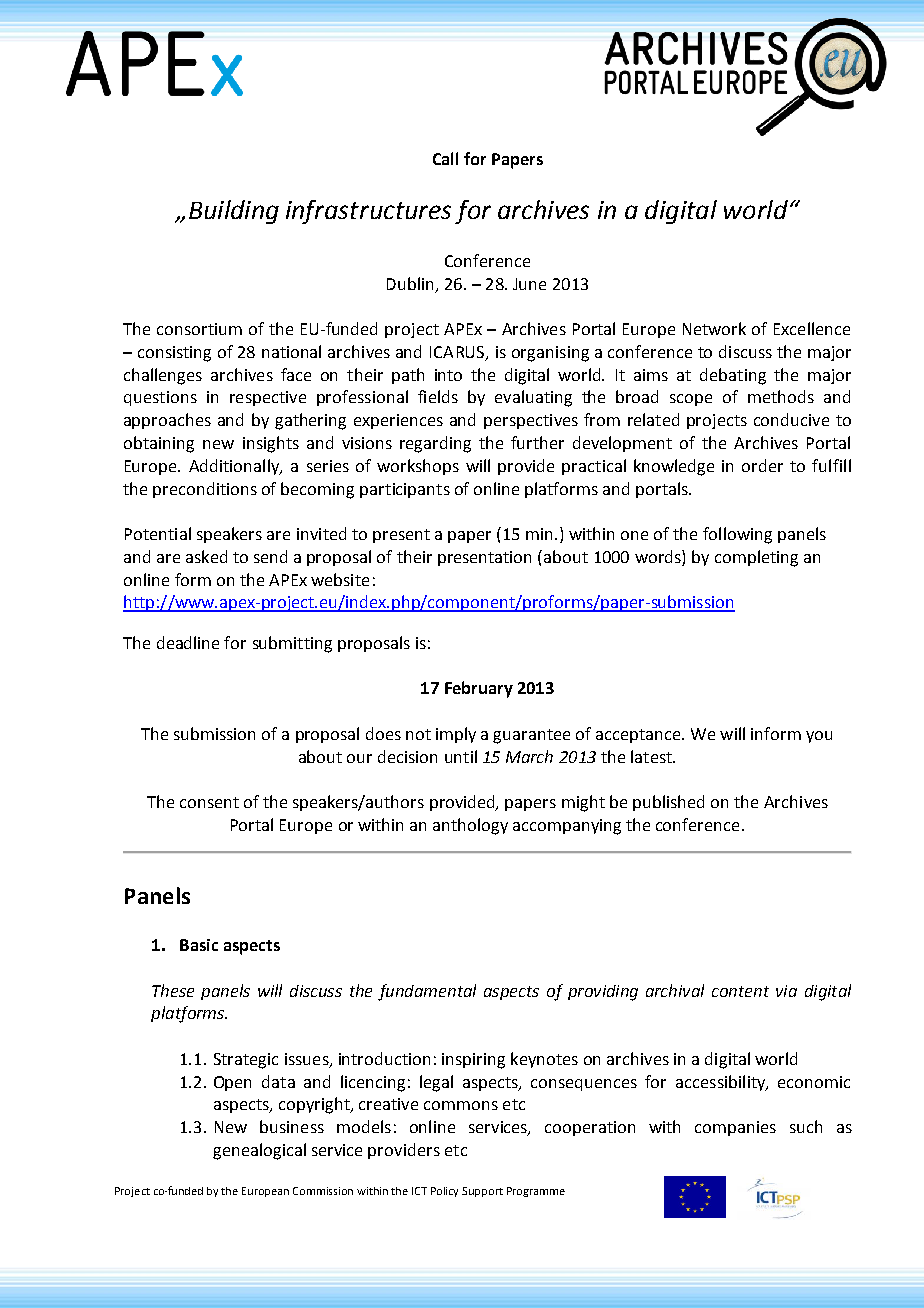  Describe the element at coordinates (482, 1192) in the screenshot. I see `Support` at that location.
